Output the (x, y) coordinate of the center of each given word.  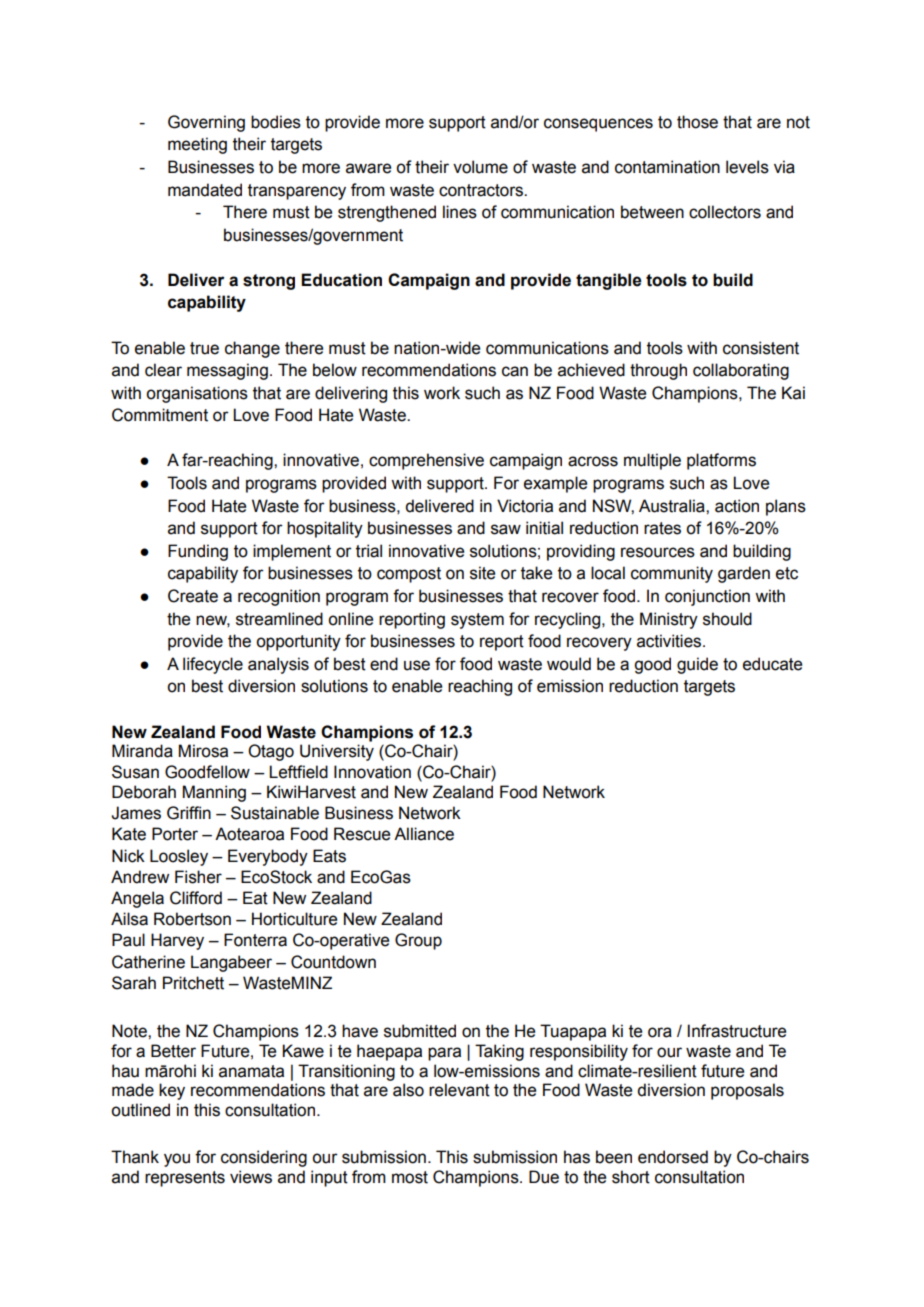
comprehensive (426, 461)
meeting (197, 145)
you (177, 1160)
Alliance (424, 834)
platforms (721, 461)
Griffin (189, 813)
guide (697, 665)
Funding (198, 552)
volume (480, 167)
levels (747, 167)
